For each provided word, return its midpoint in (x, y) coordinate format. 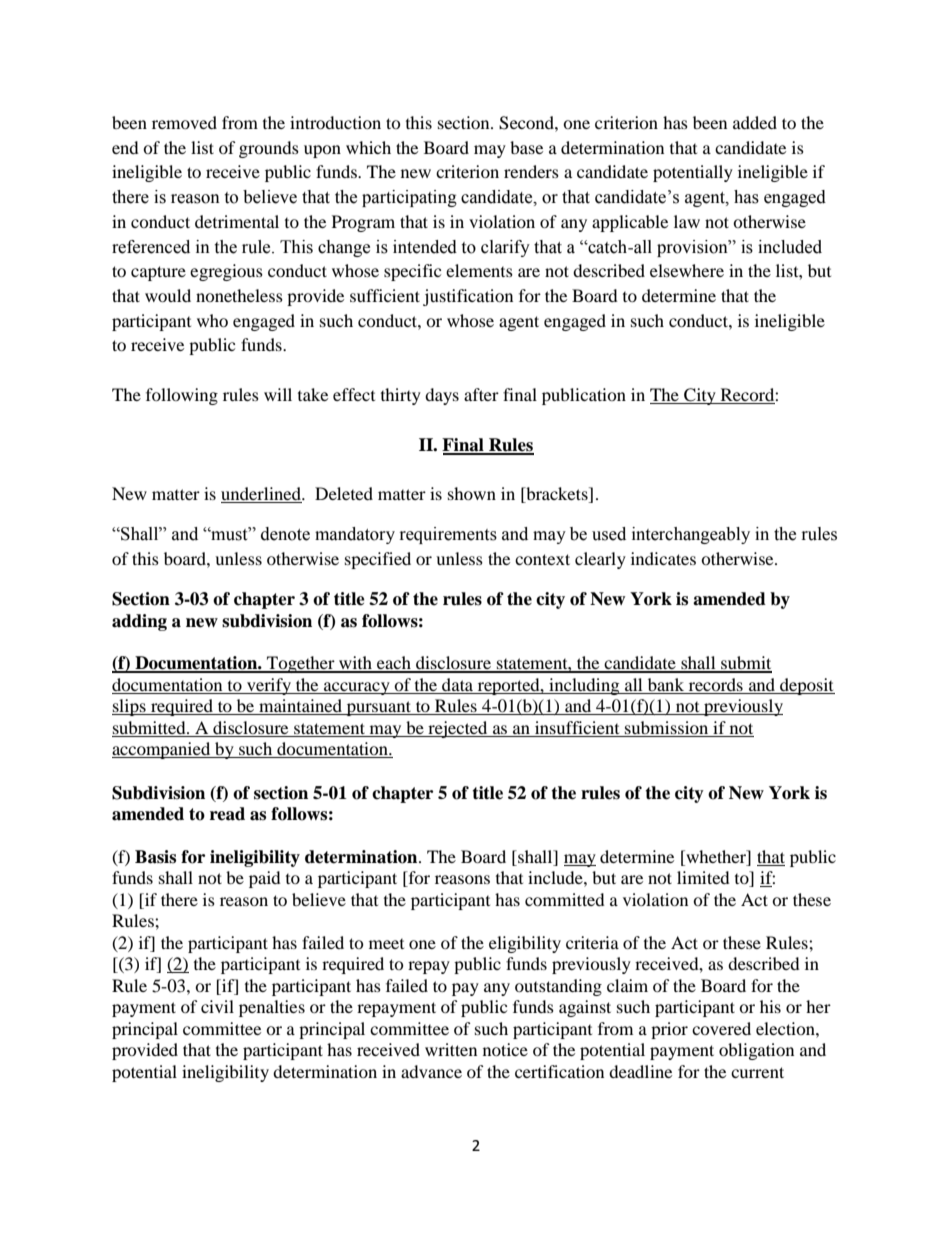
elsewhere (687, 270)
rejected (458, 729)
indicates (663, 558)
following (182, 396)
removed (184, 122)
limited (703, 877)
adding (139, 622)
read (227, 814)
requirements (448, 535)
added (755, 122)
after (481, 394)
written (451, 1049)
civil (217, 1006)
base (526, 147)
